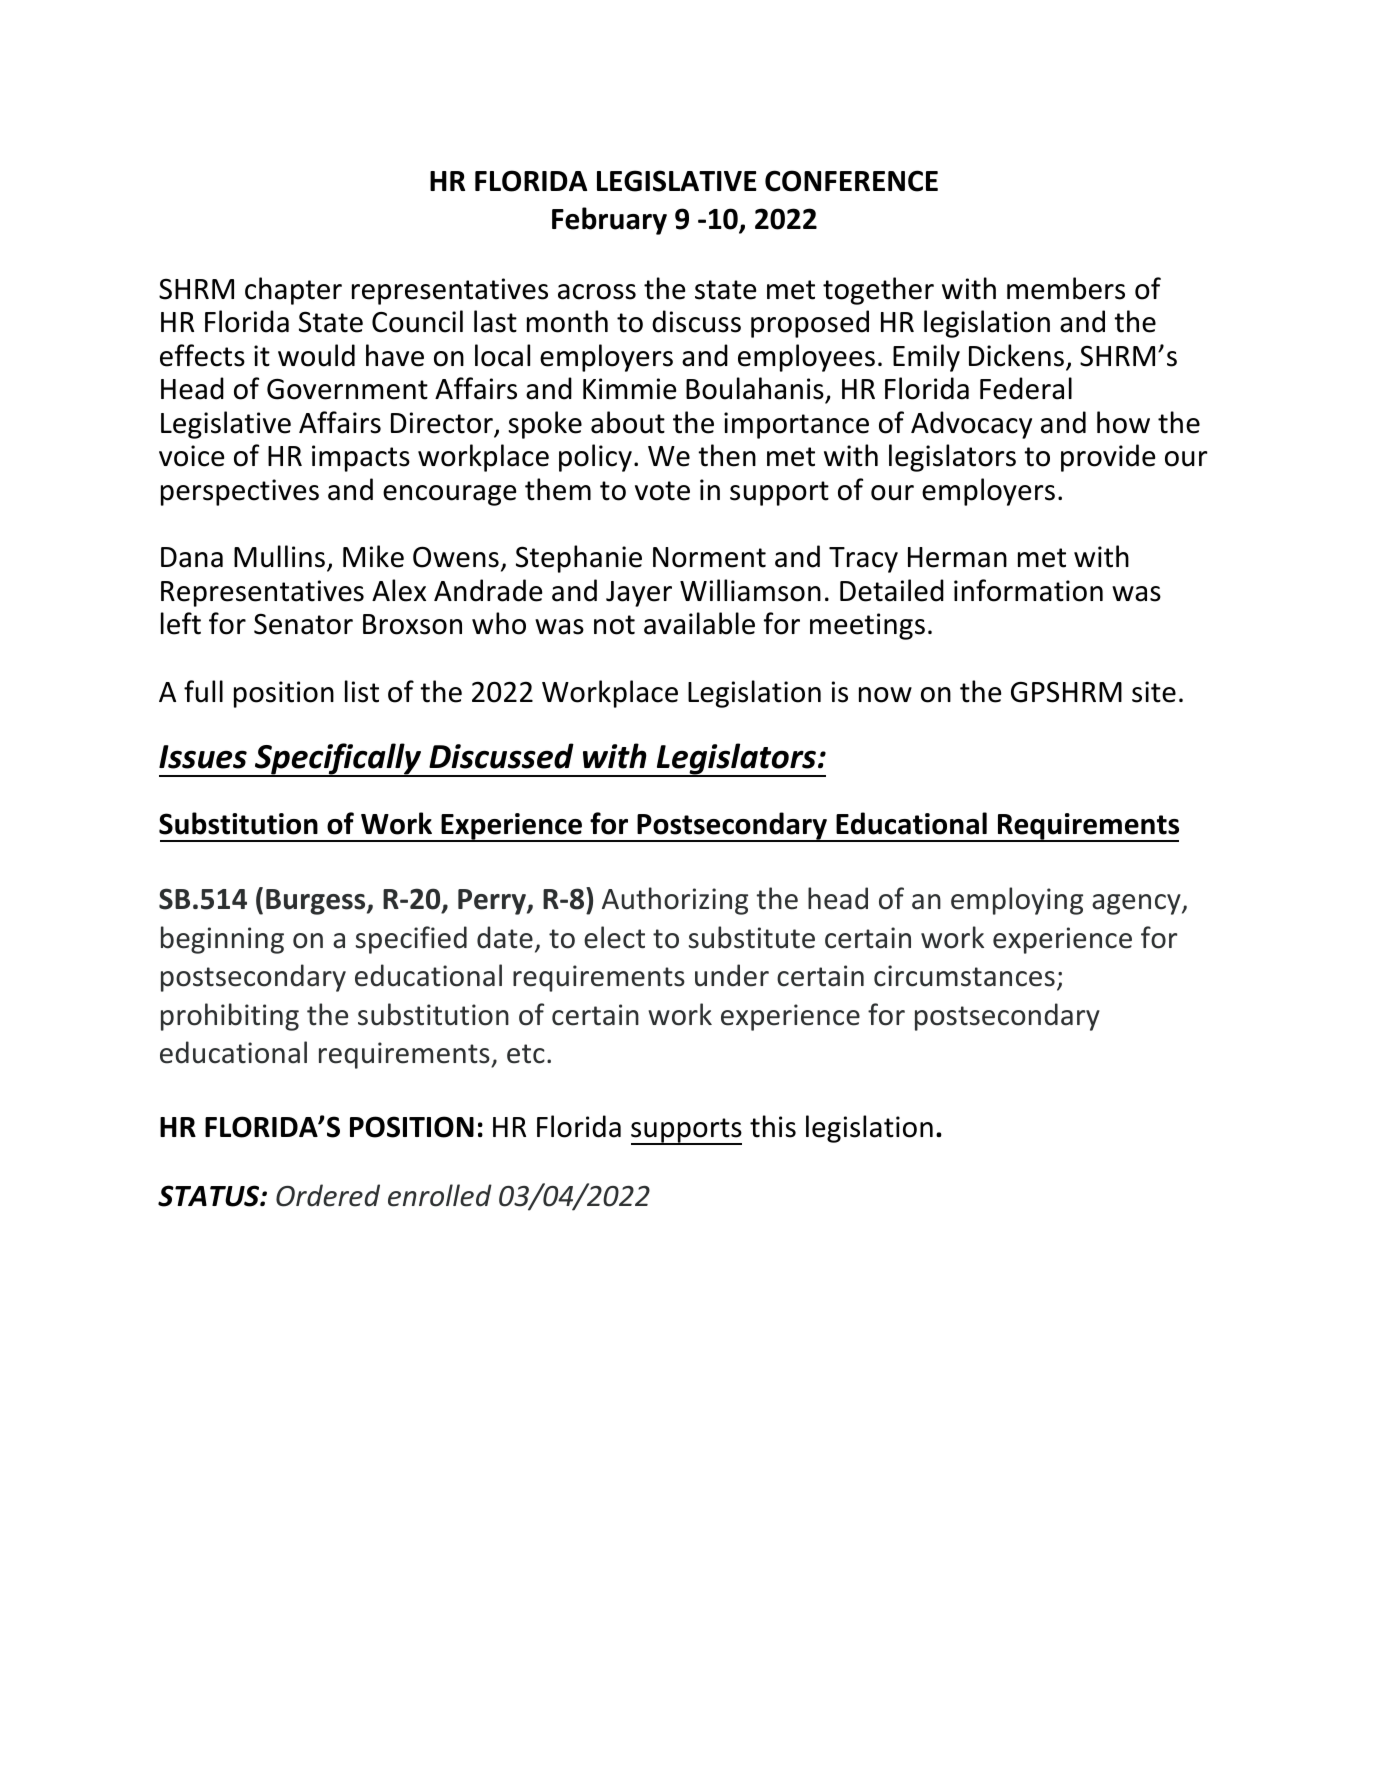 The image size is (1376, 1781). What do you see at coordinates (347, 389) in the screenshot?
I see `Government` at bounding box center [347, 389].
